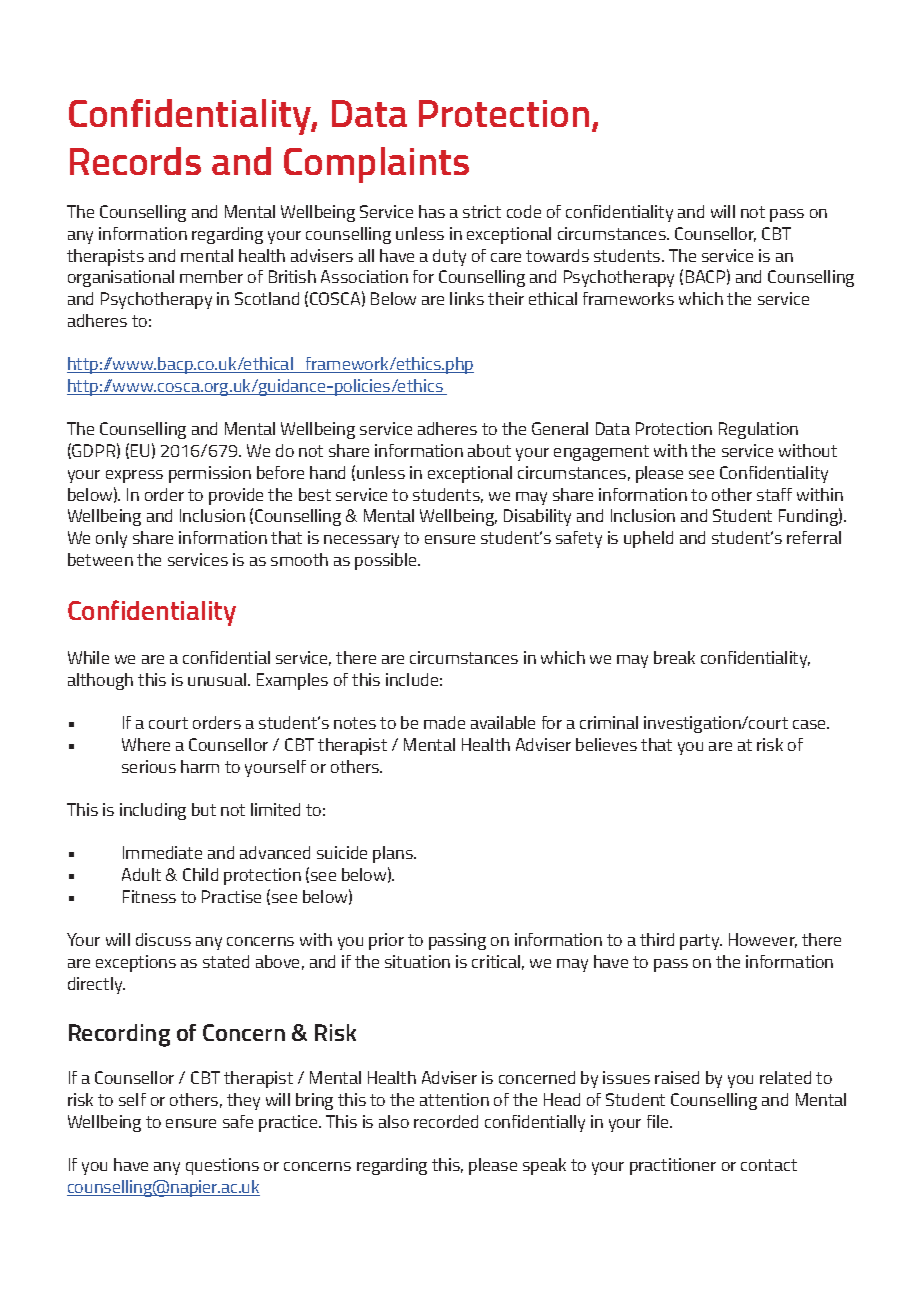  Describe the element at coordinates (135, 161) in the screenshot. I see `Records` at that location.
